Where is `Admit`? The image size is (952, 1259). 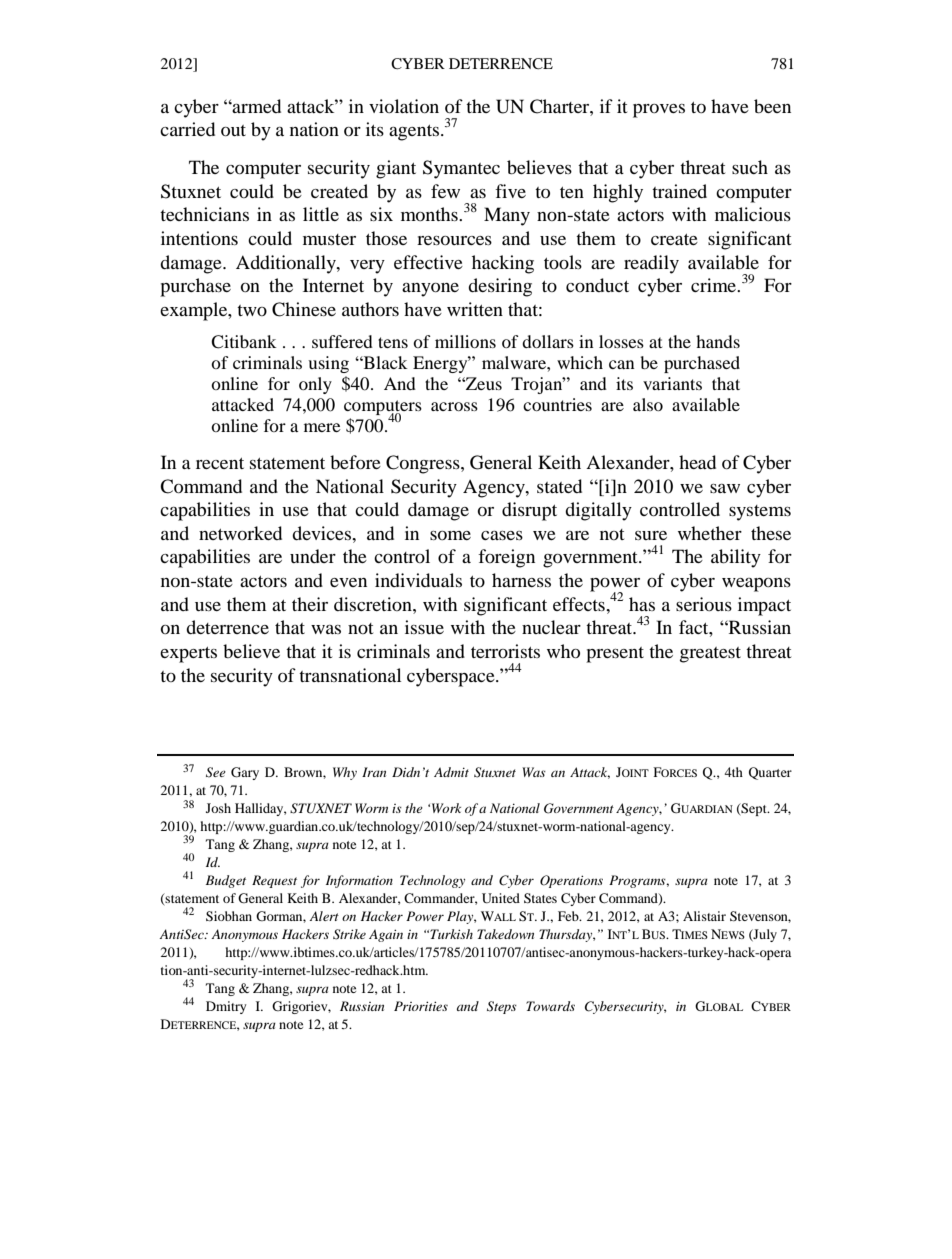
Admit is located at coordinates (451, 772).
